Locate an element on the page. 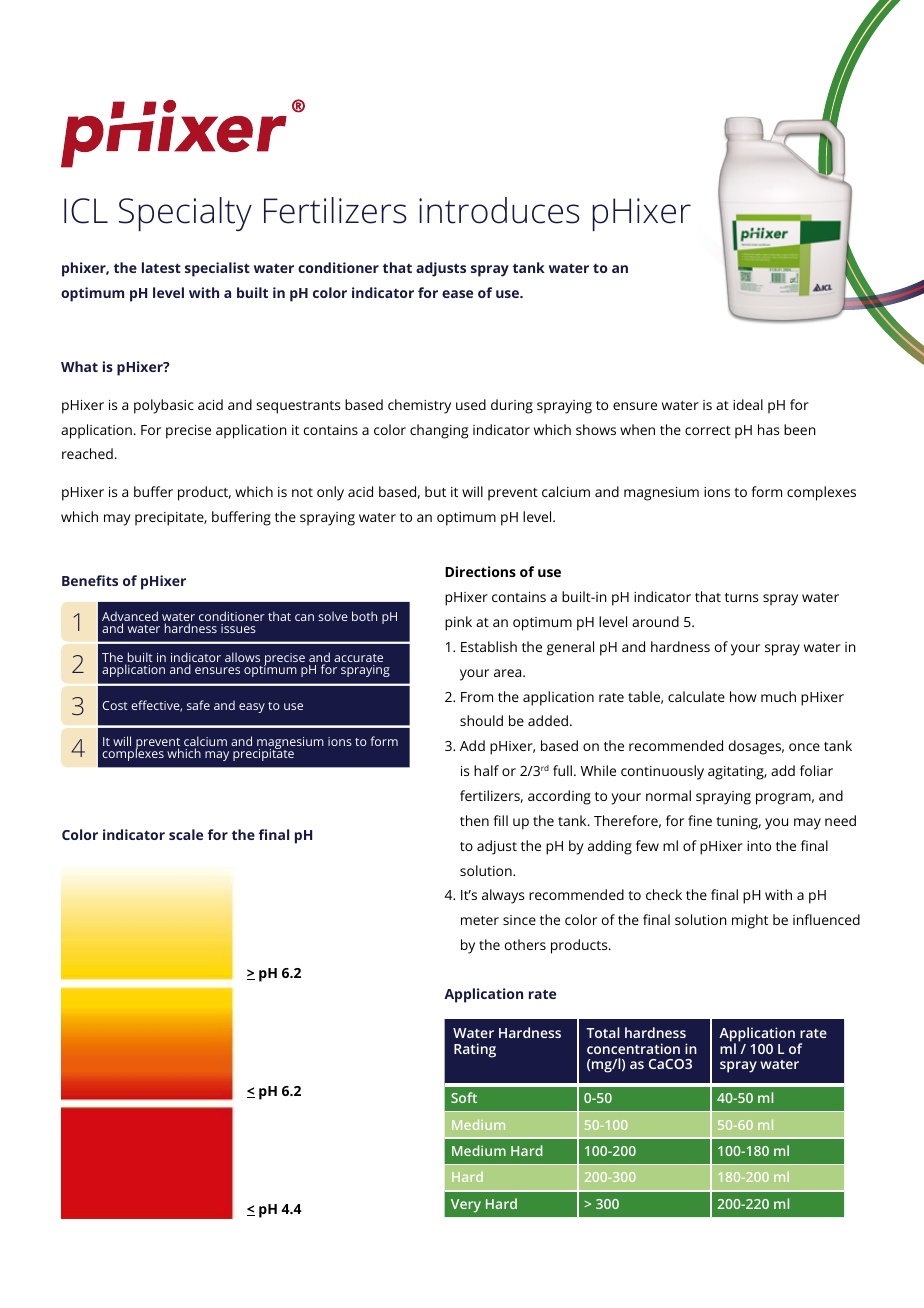  turns is located at coordinates (741, 597).
